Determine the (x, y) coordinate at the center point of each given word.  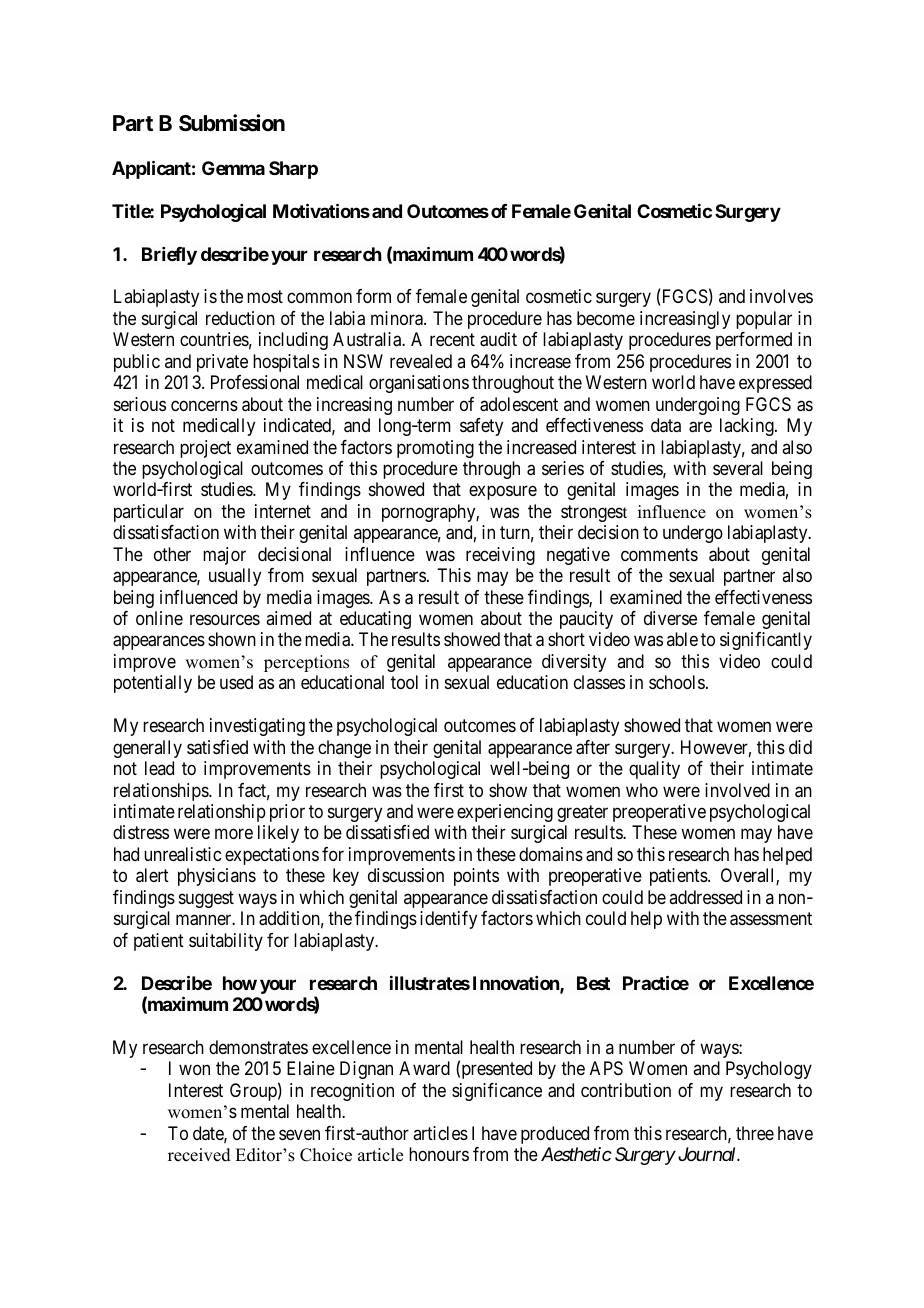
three (755, 1133)
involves (781, 296)
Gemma (233, 168)
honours (439, 1154)
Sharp (293, 170)
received (199, 1155)
